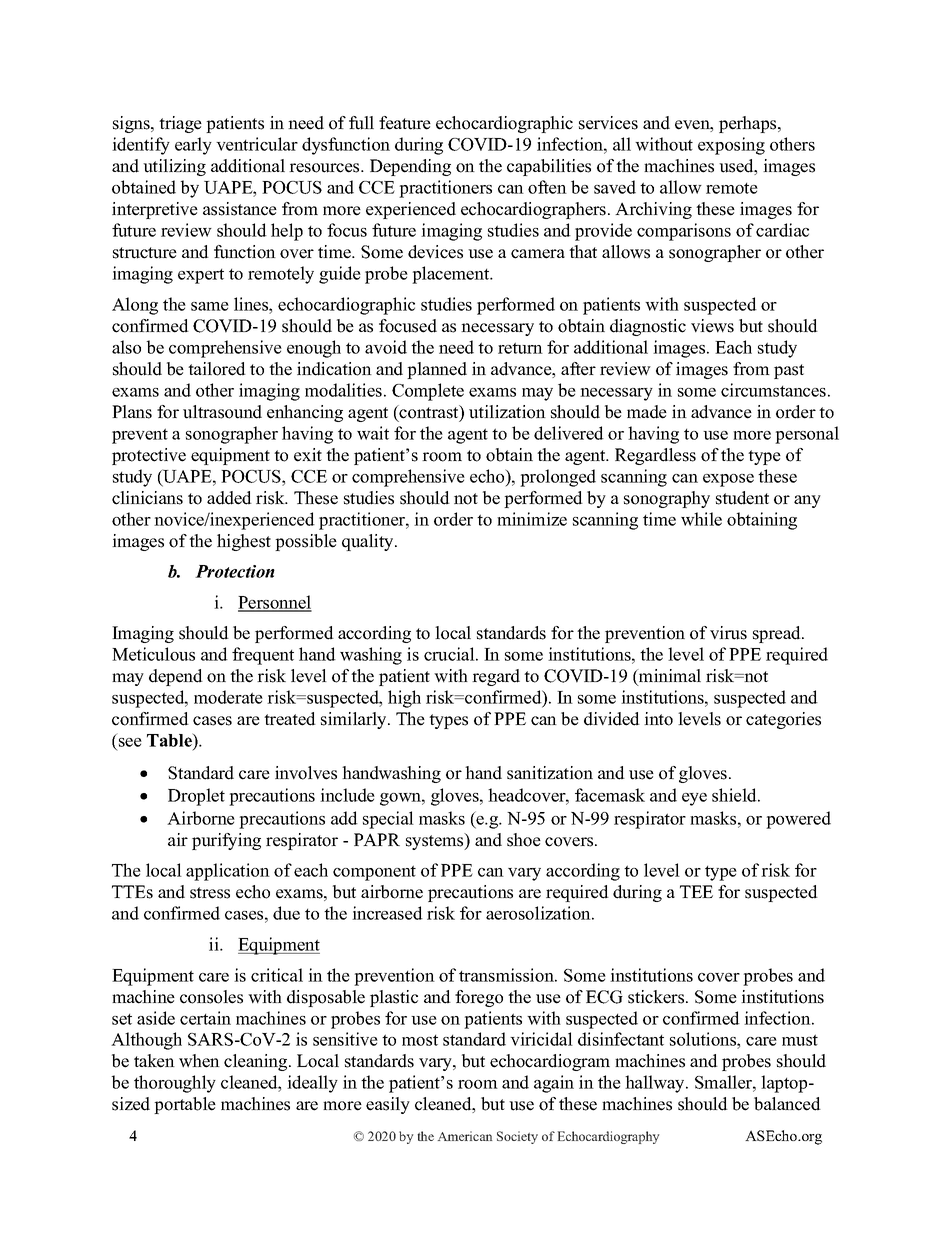 Image resolution: width=952 pixels, height=1233 pixels. What do you see at coordinates (731, 146) in the image?
I see `exposing` at bounding box center [731, 146].
